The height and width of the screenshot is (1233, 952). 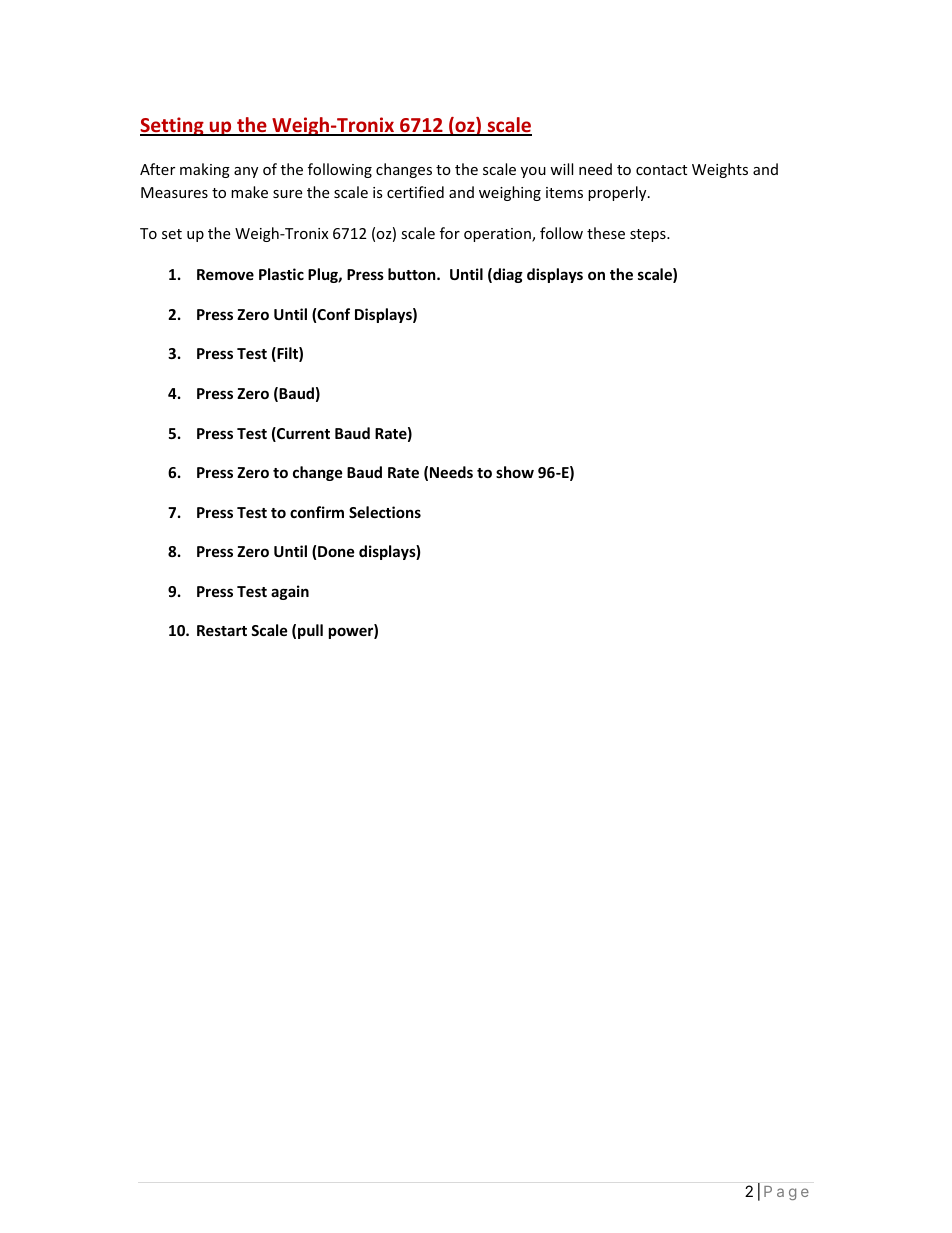 I want to click on Current, so click(x=302, y=434).
